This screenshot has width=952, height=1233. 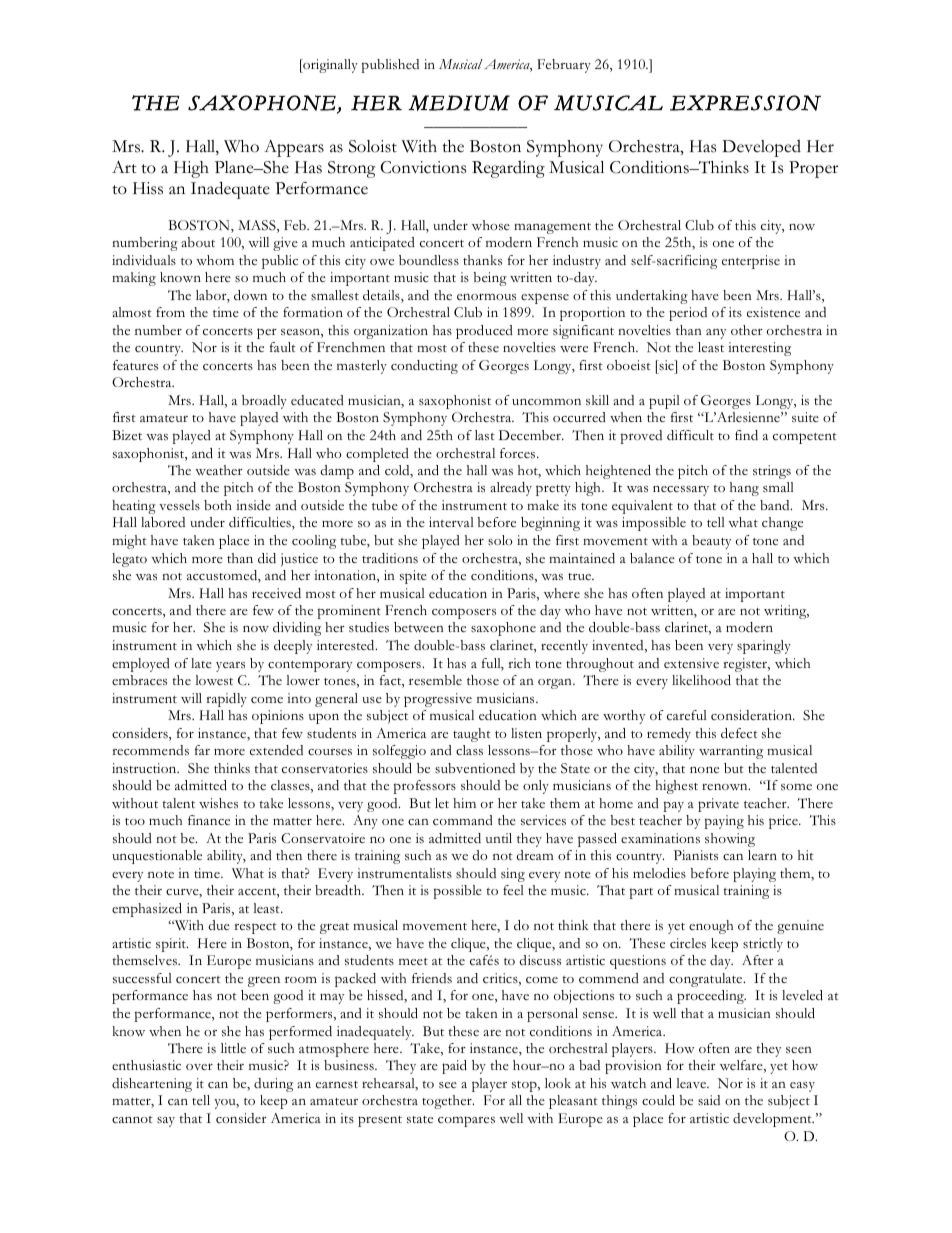 I want to click on playing, so click(x=754, y=875).
